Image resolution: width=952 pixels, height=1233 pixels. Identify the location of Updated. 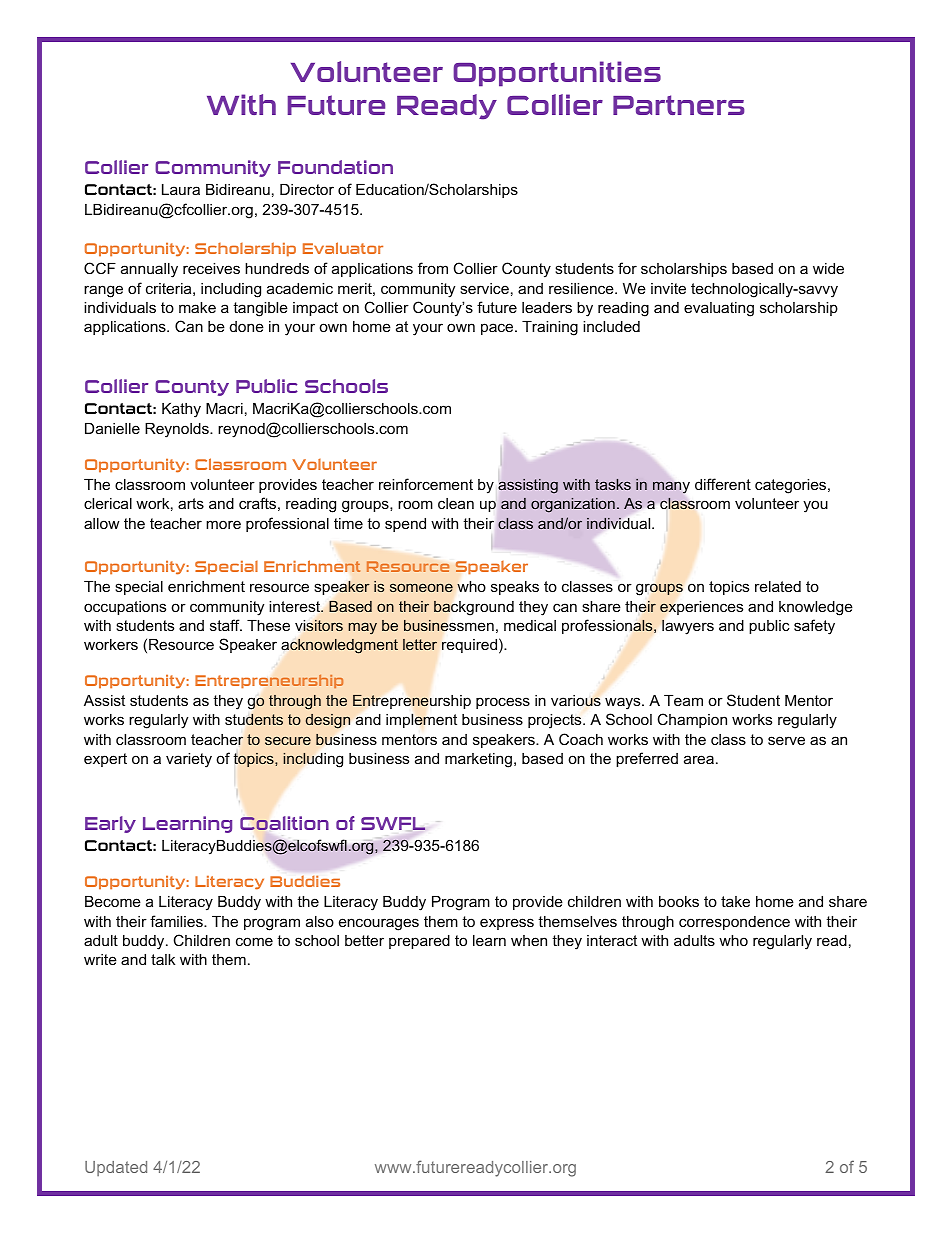
(116, 1168).
